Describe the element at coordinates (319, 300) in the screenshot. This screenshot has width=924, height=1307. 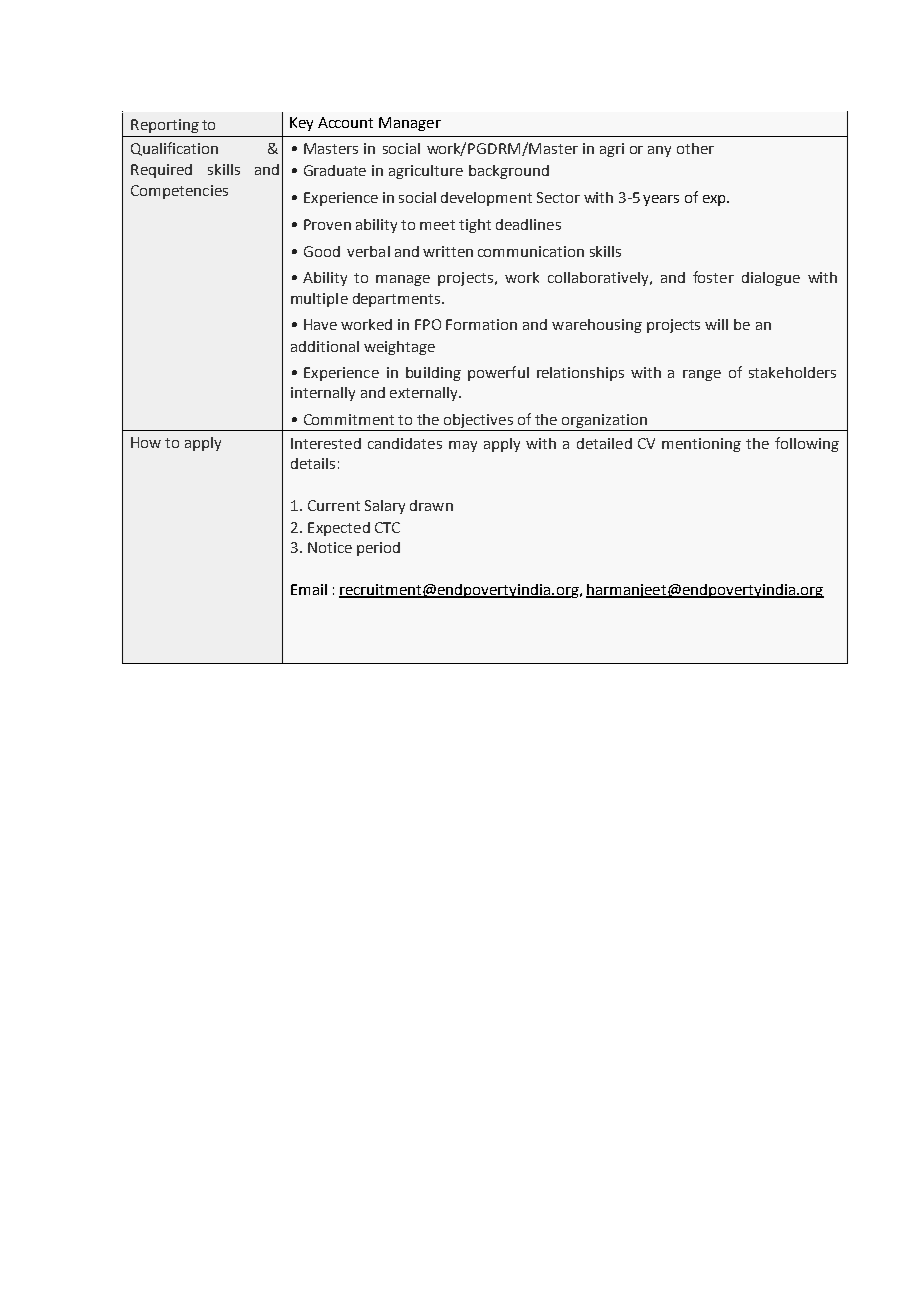
I see `multiple` at that location.
